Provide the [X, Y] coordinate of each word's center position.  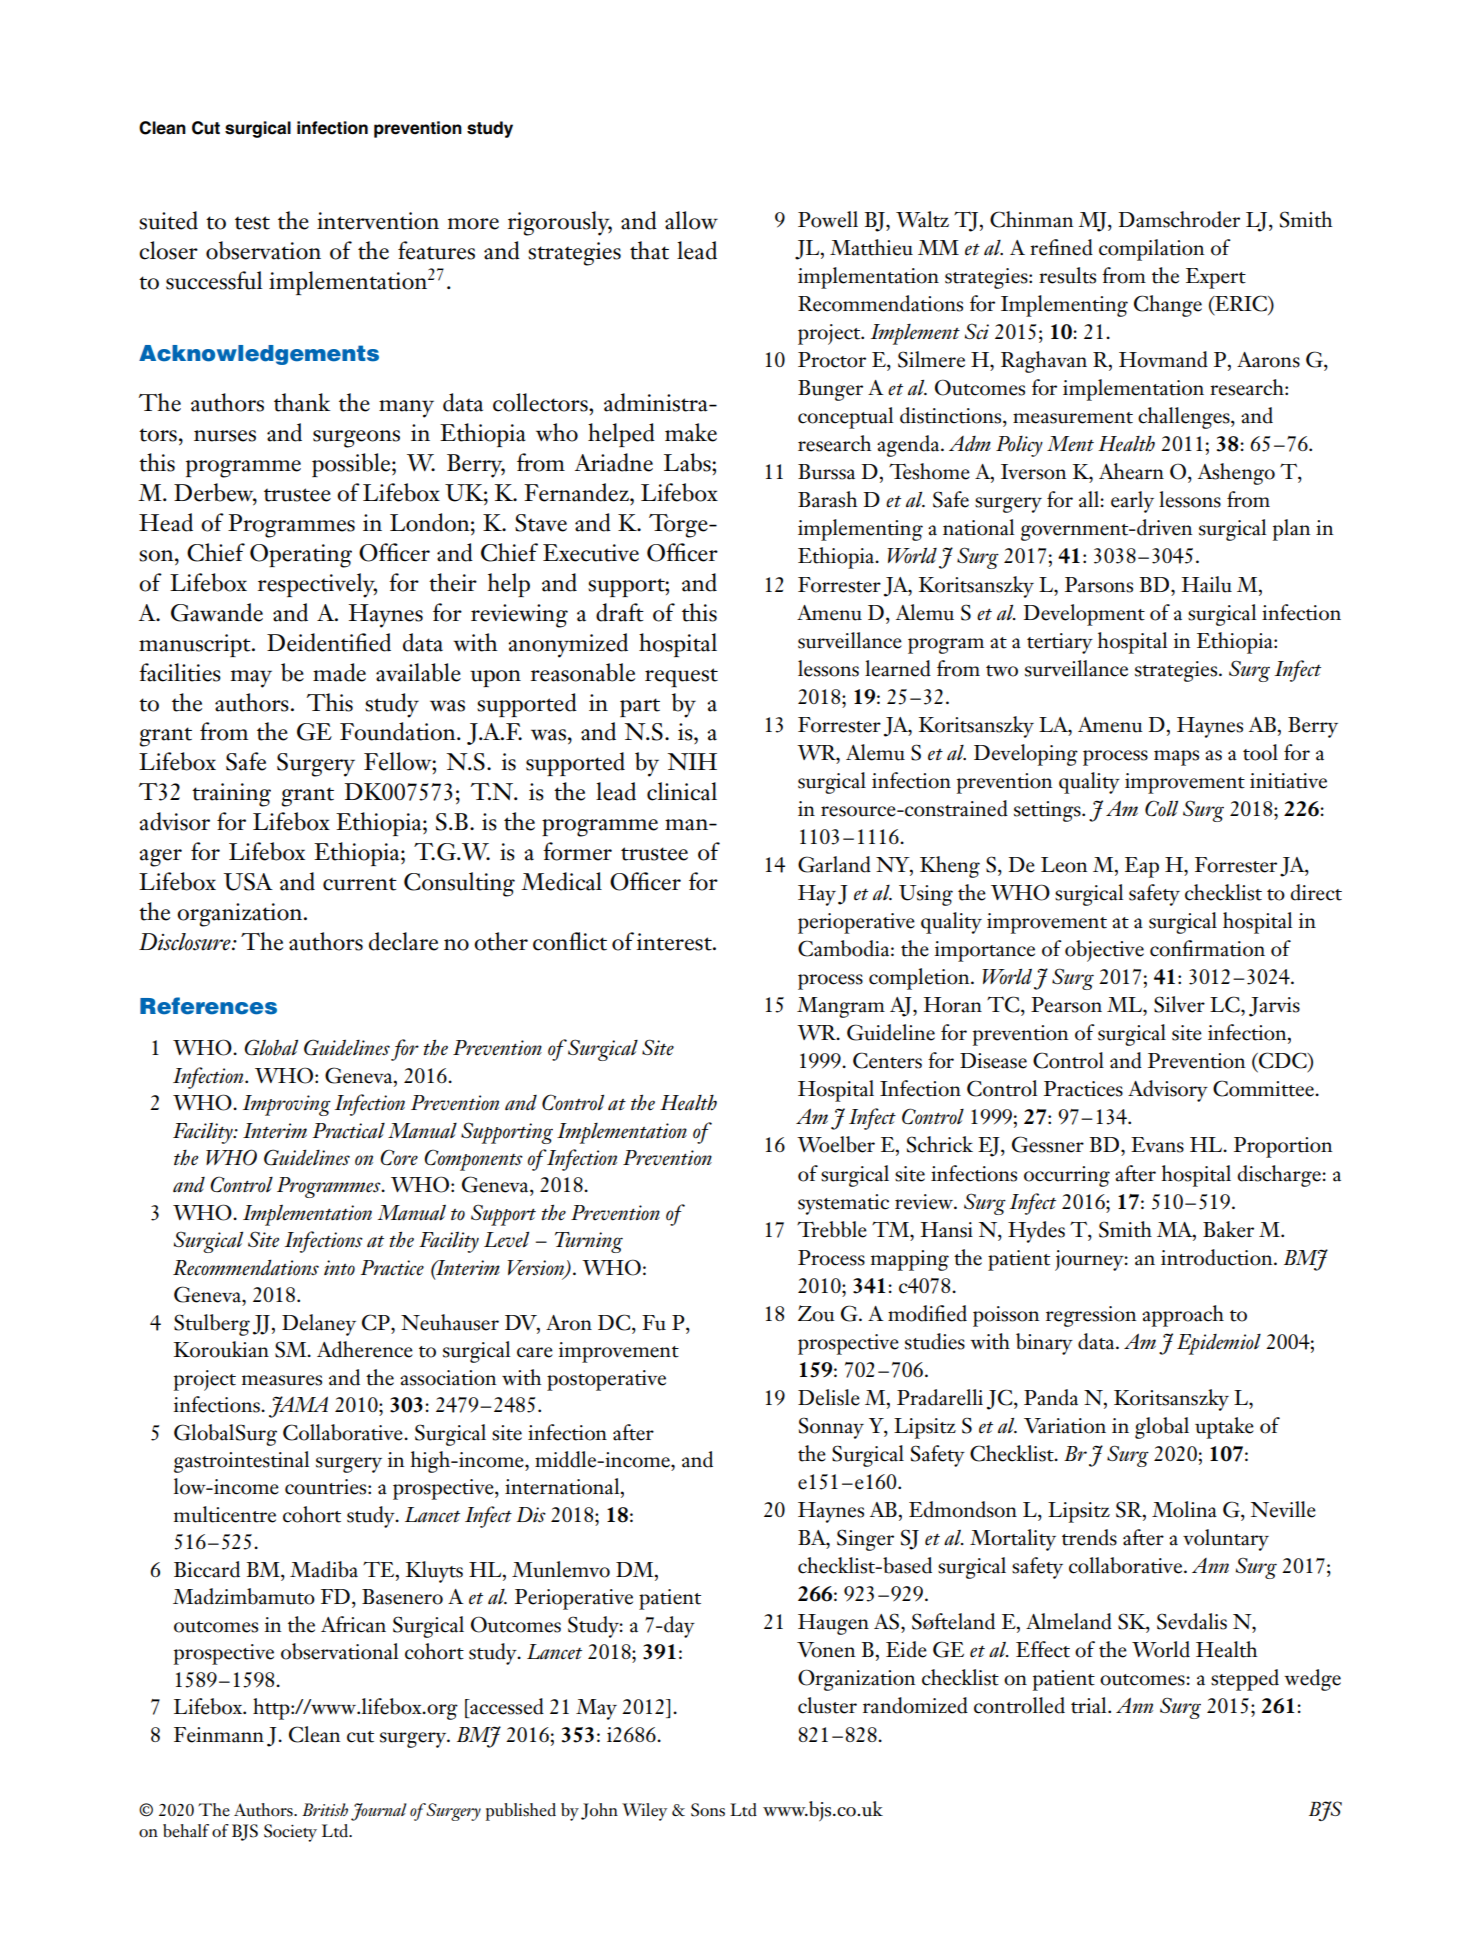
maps [1176, 758]
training [231, 795]
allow [691, 220]
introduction [1218, 1257]
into [339, 1267]
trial [1090, 1705]
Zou [816, 1313]
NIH [692, 761]
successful [214, 280]
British [325, 1809]
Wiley [644, 1812]
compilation [1151, 250]
